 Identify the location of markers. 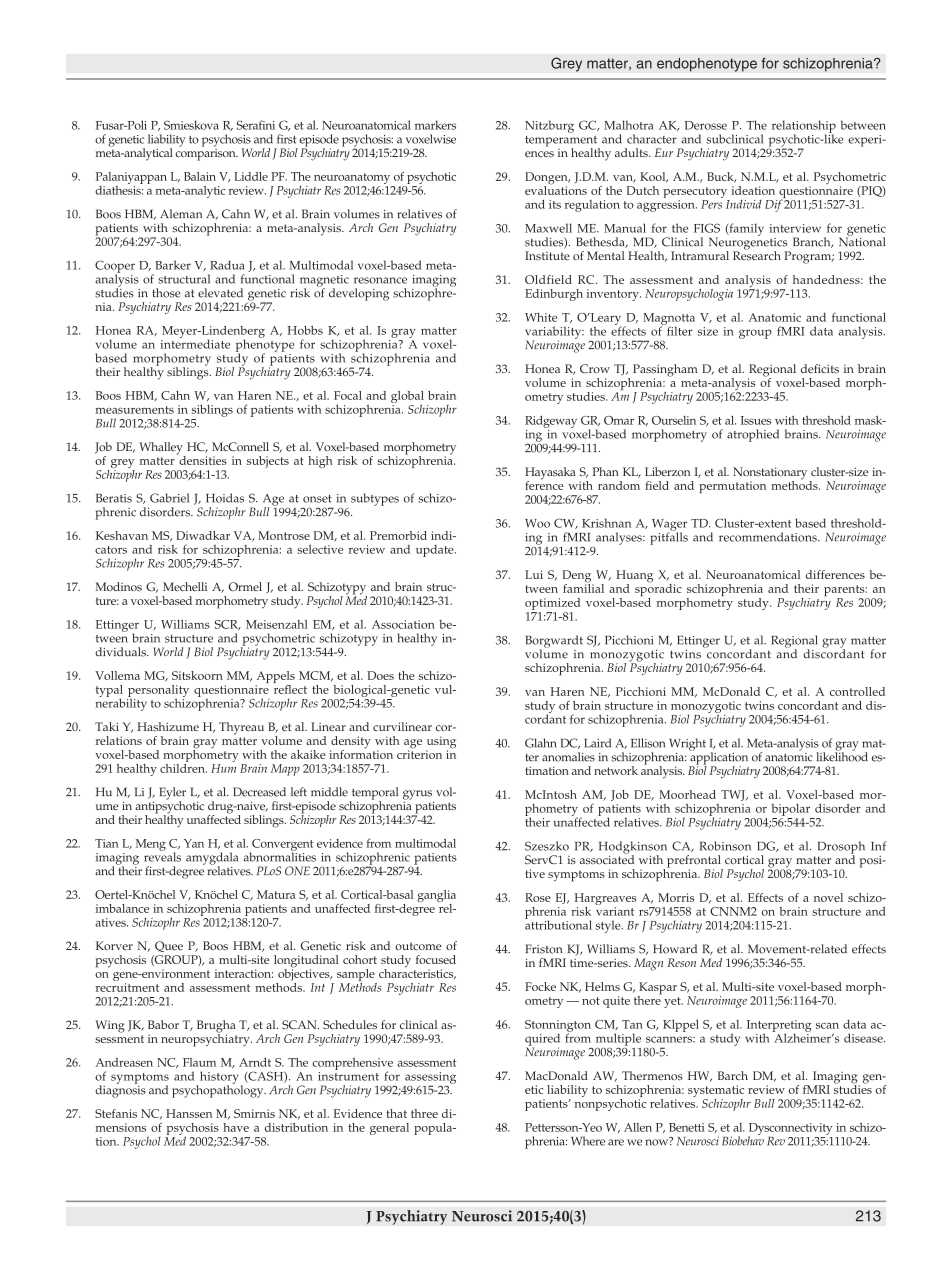
(435, 125).
